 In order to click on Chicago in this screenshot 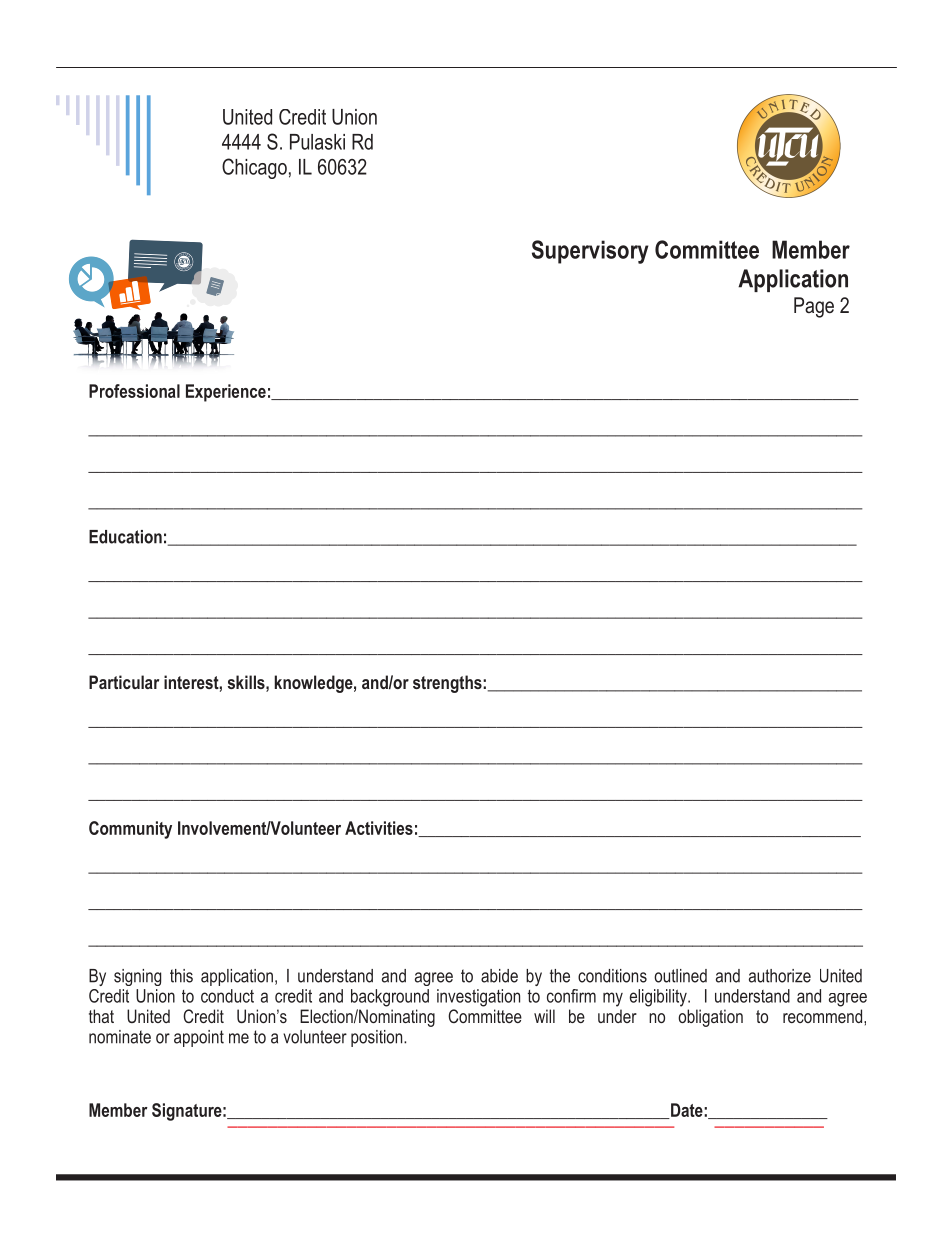, I will do `click(254, 168)`.
